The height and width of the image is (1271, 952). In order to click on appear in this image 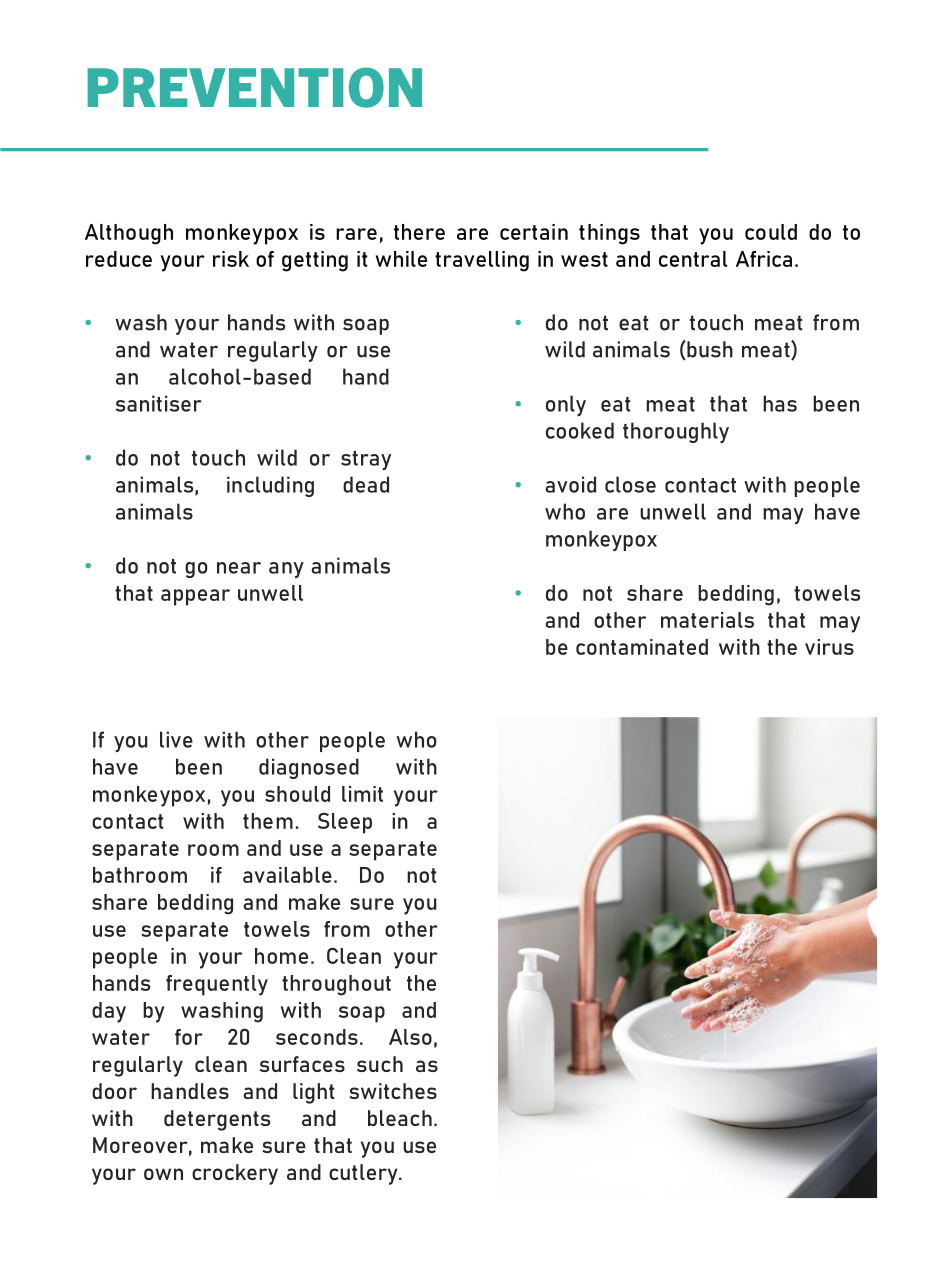, I will do `click(195, 597)`.
